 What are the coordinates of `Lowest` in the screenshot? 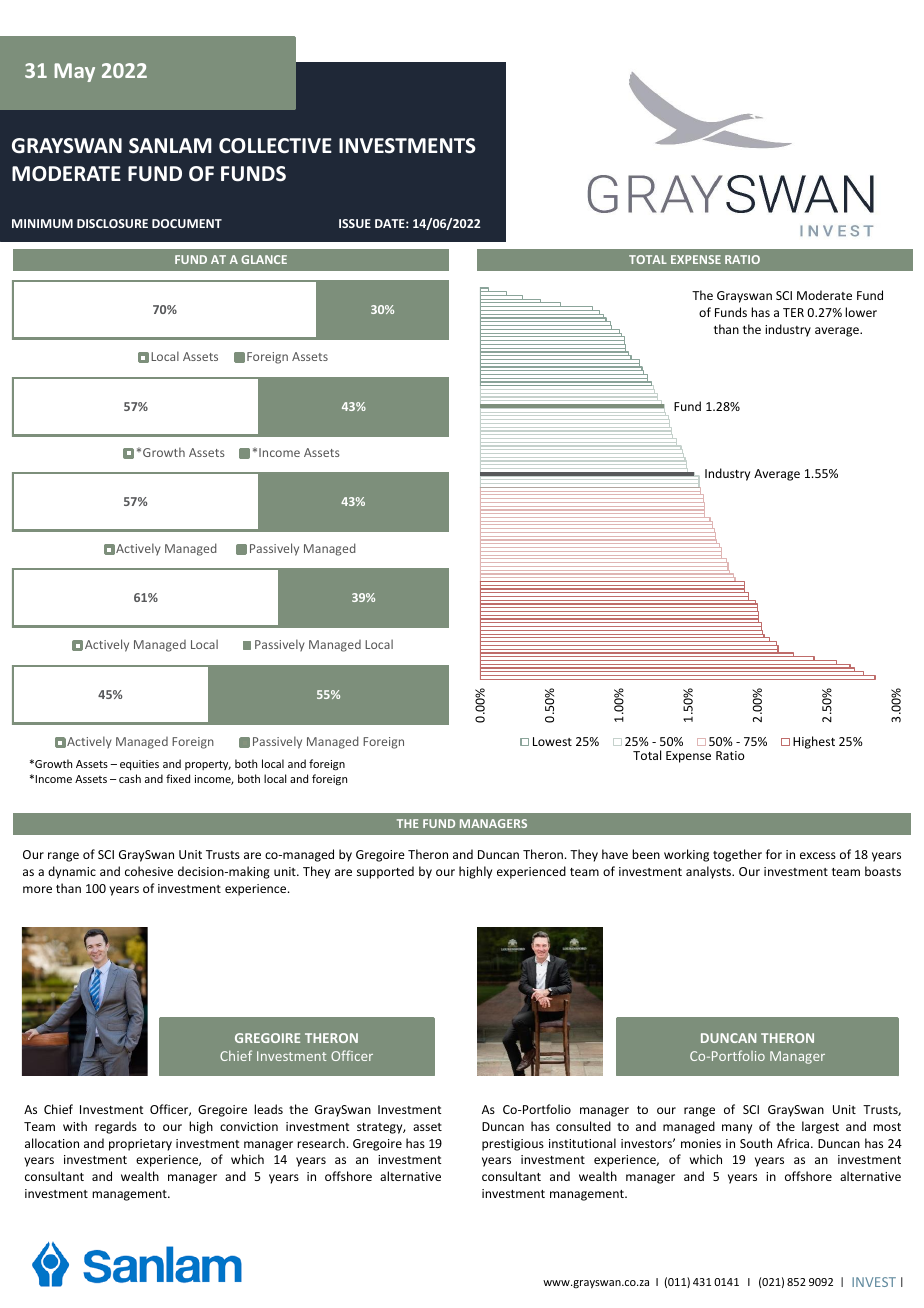 It's located at (552, 741).
